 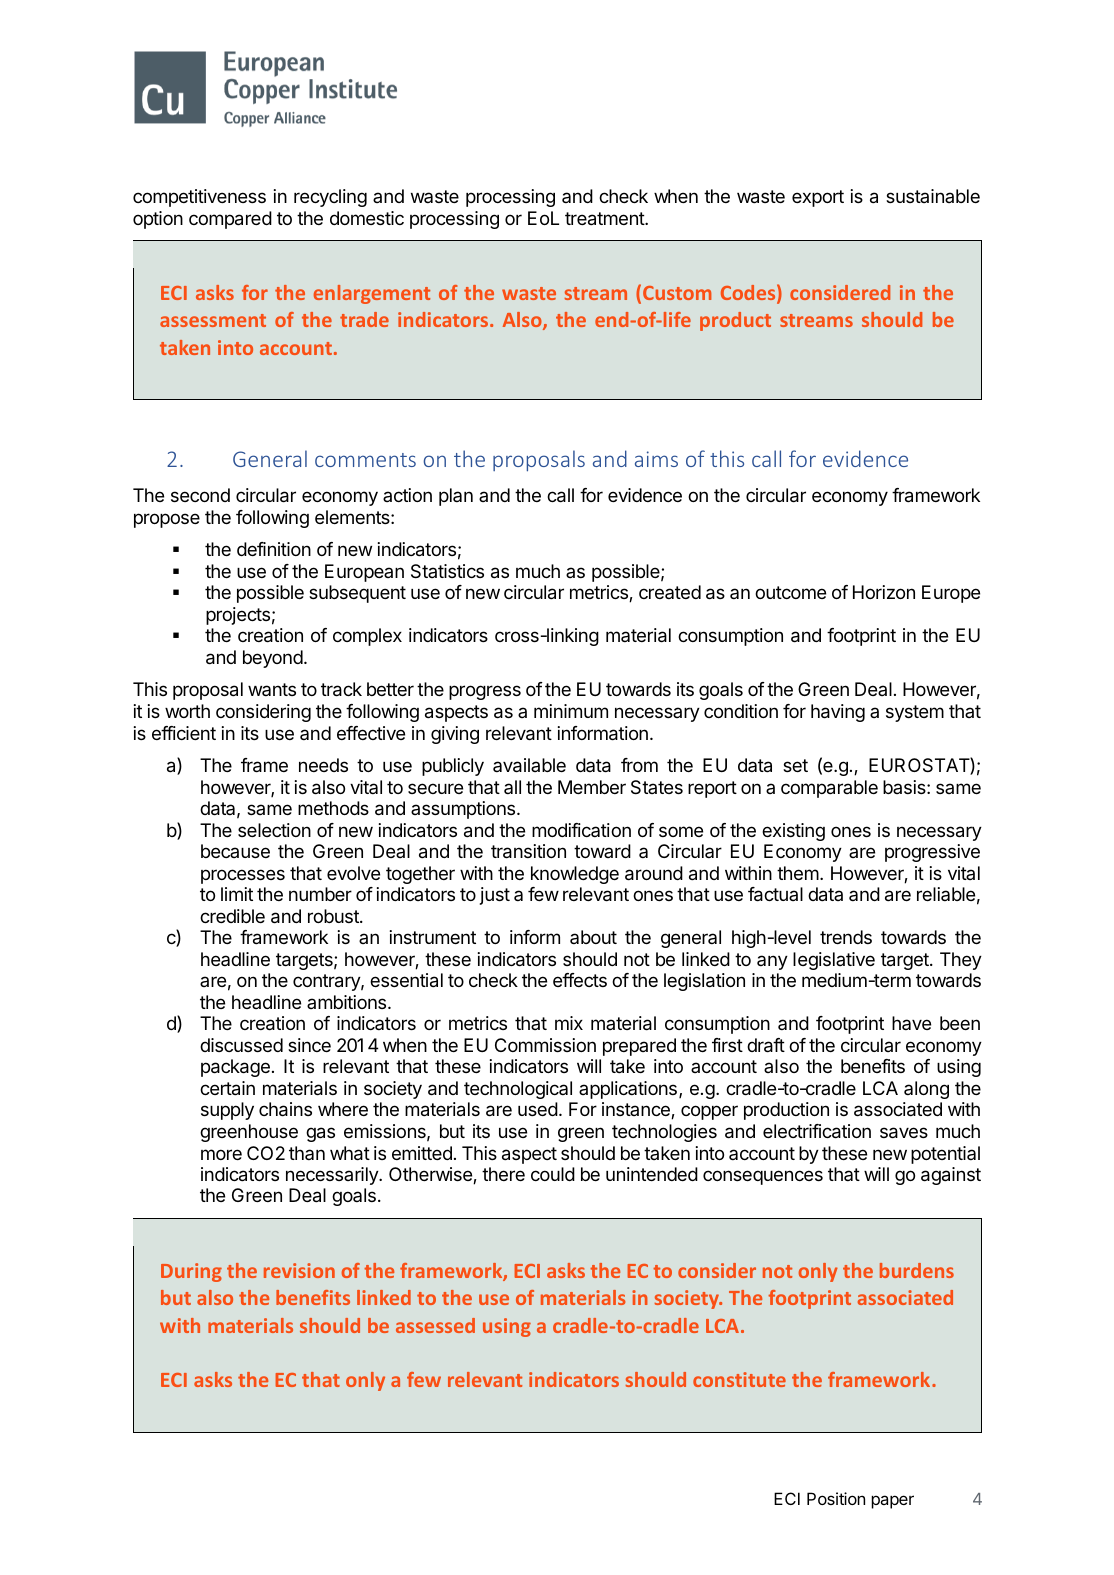 I want to click on could, so click(x=553, y=1174).
